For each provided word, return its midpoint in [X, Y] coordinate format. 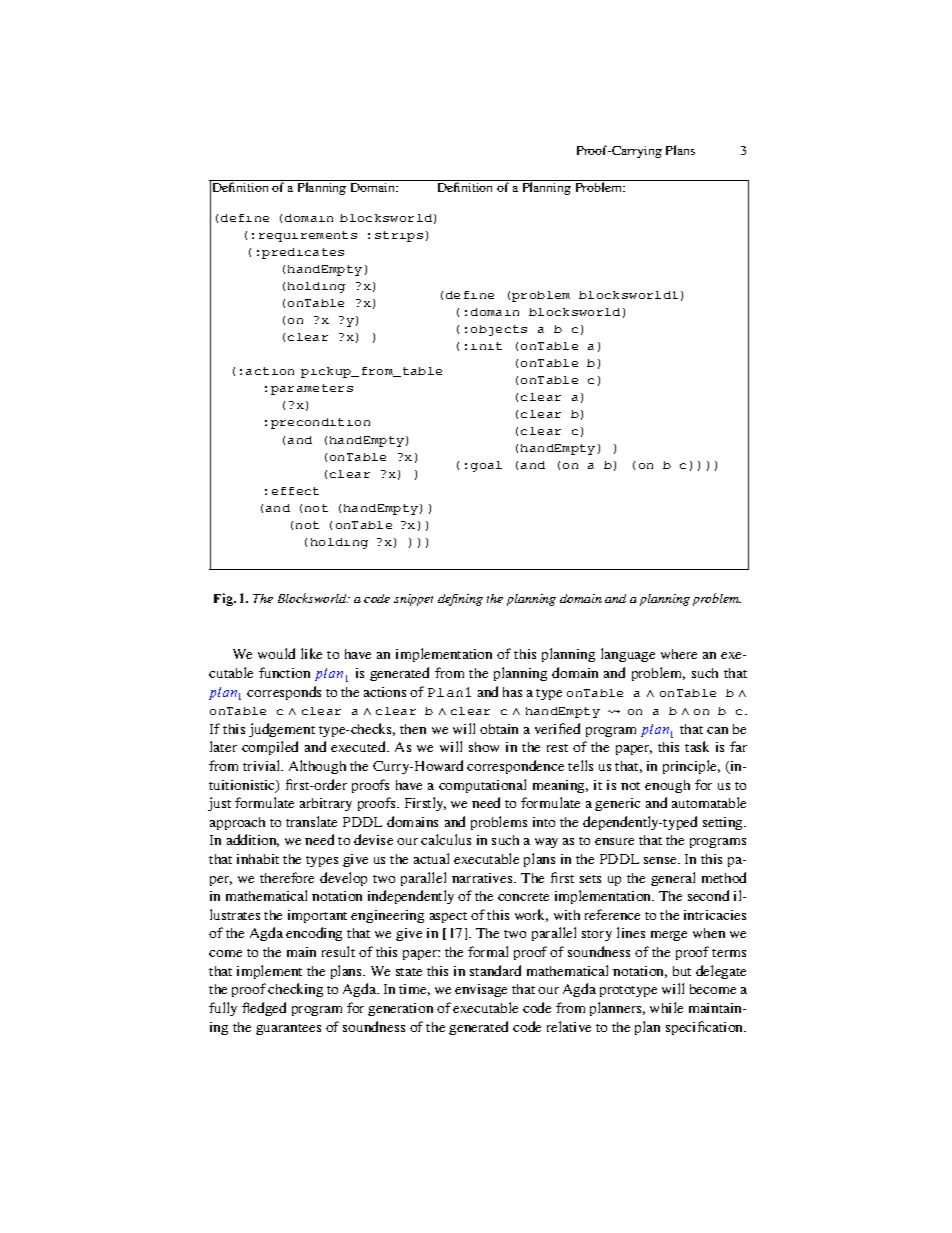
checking [295, 990]
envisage [481, 990]
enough [667, 786]
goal [486, 466]
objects [499, 330]
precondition [320, 423]
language [628, 655]
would [276, 653]
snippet [413, 600]
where [679, 654]
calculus [446, 839]
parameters [312, 389]
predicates [303, 253]
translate [311, 821]
